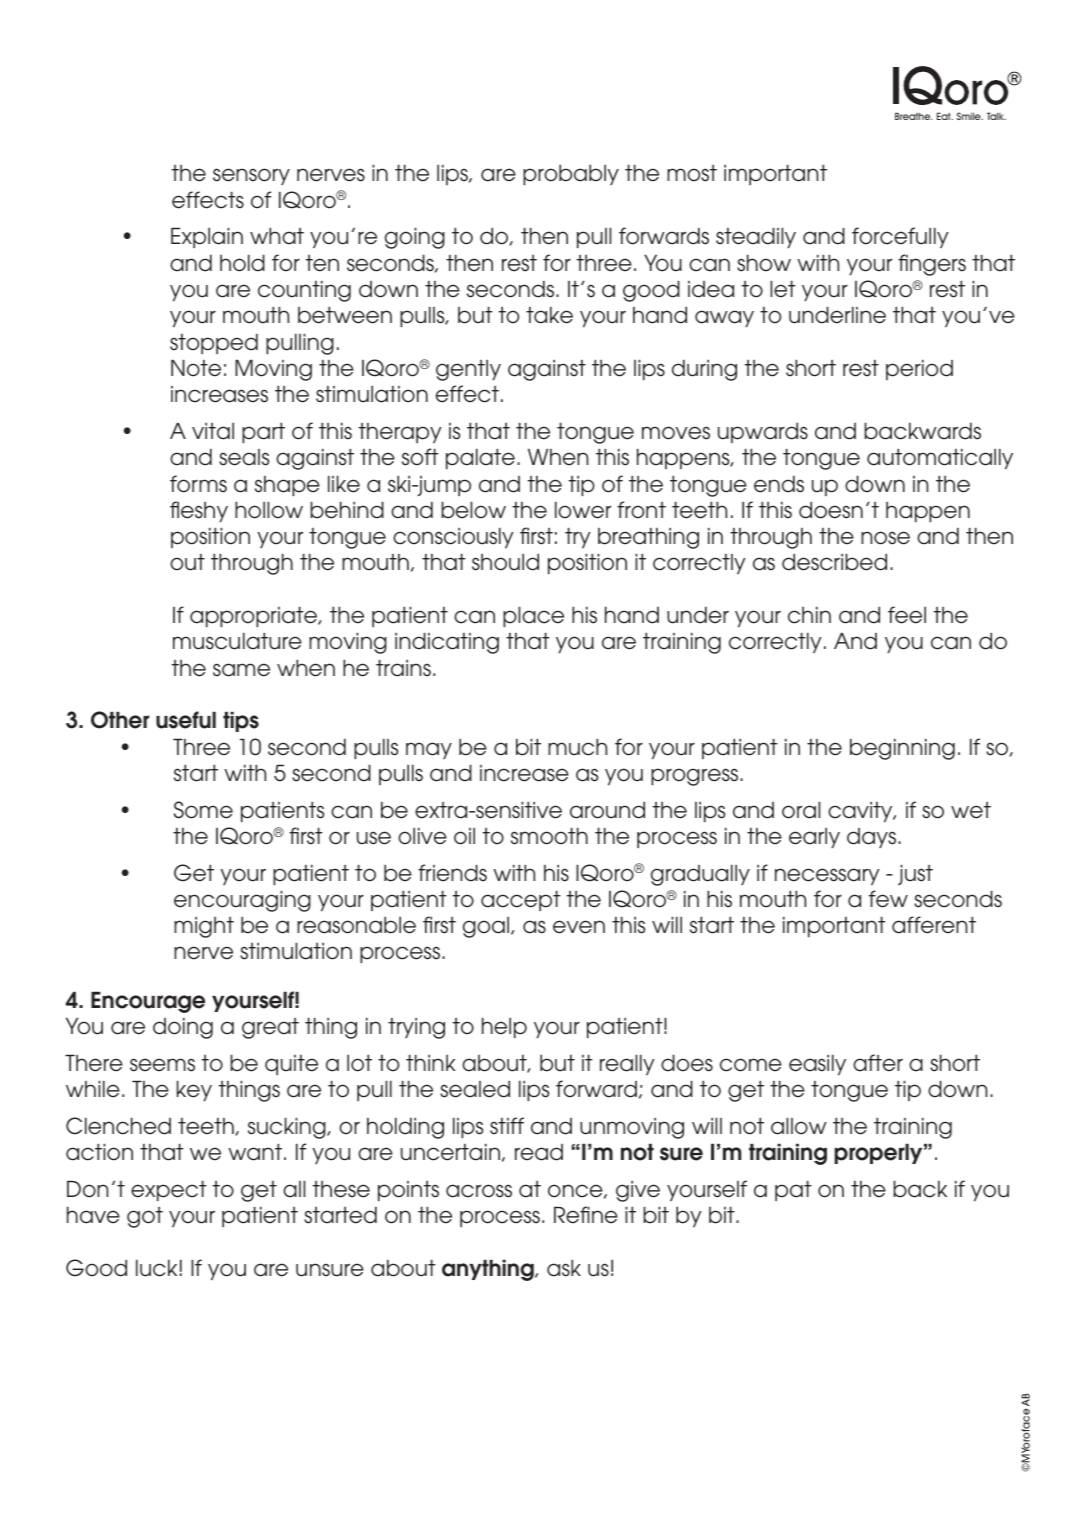 The width and height of the screenshot is (1087, 1538). Describe the element at coordinates (571, 174) in the screenshot. I see `probably` at that location.
